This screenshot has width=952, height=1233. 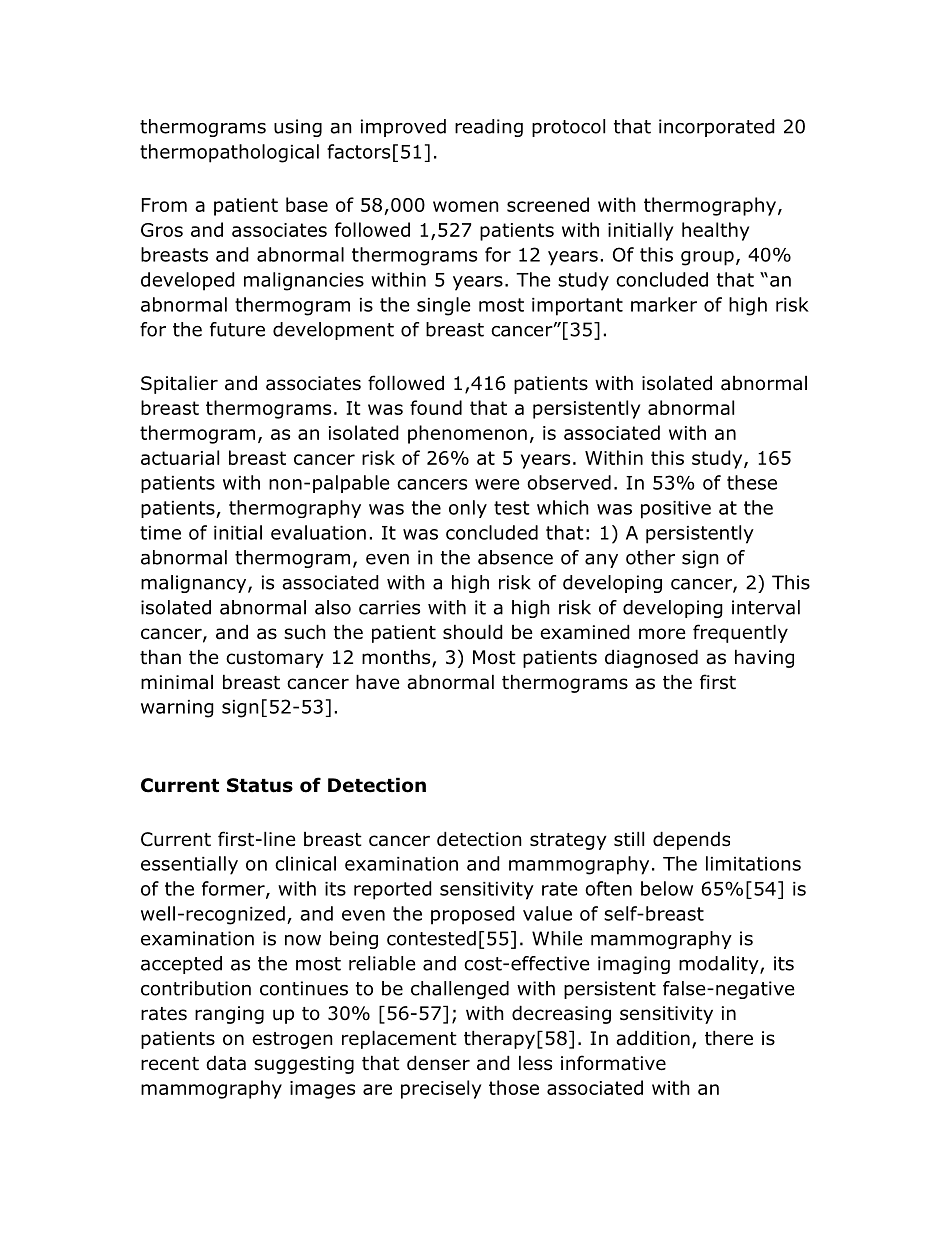 What do you see at coordinates (195, 584) in the screenshot?
I see `malignancy` at bounding box center [195, 584].
